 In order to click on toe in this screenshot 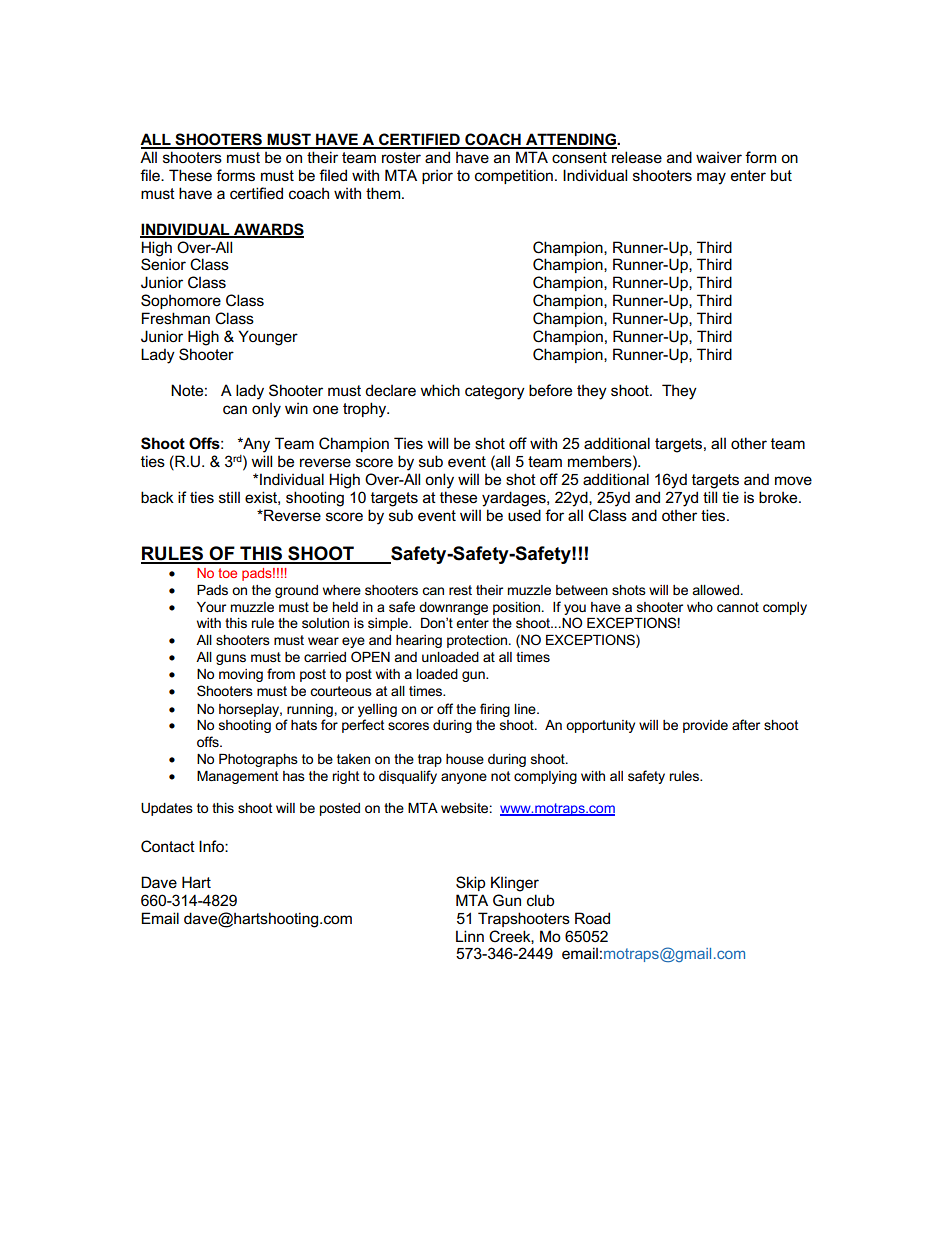, I will do `click(227, 573)`.
